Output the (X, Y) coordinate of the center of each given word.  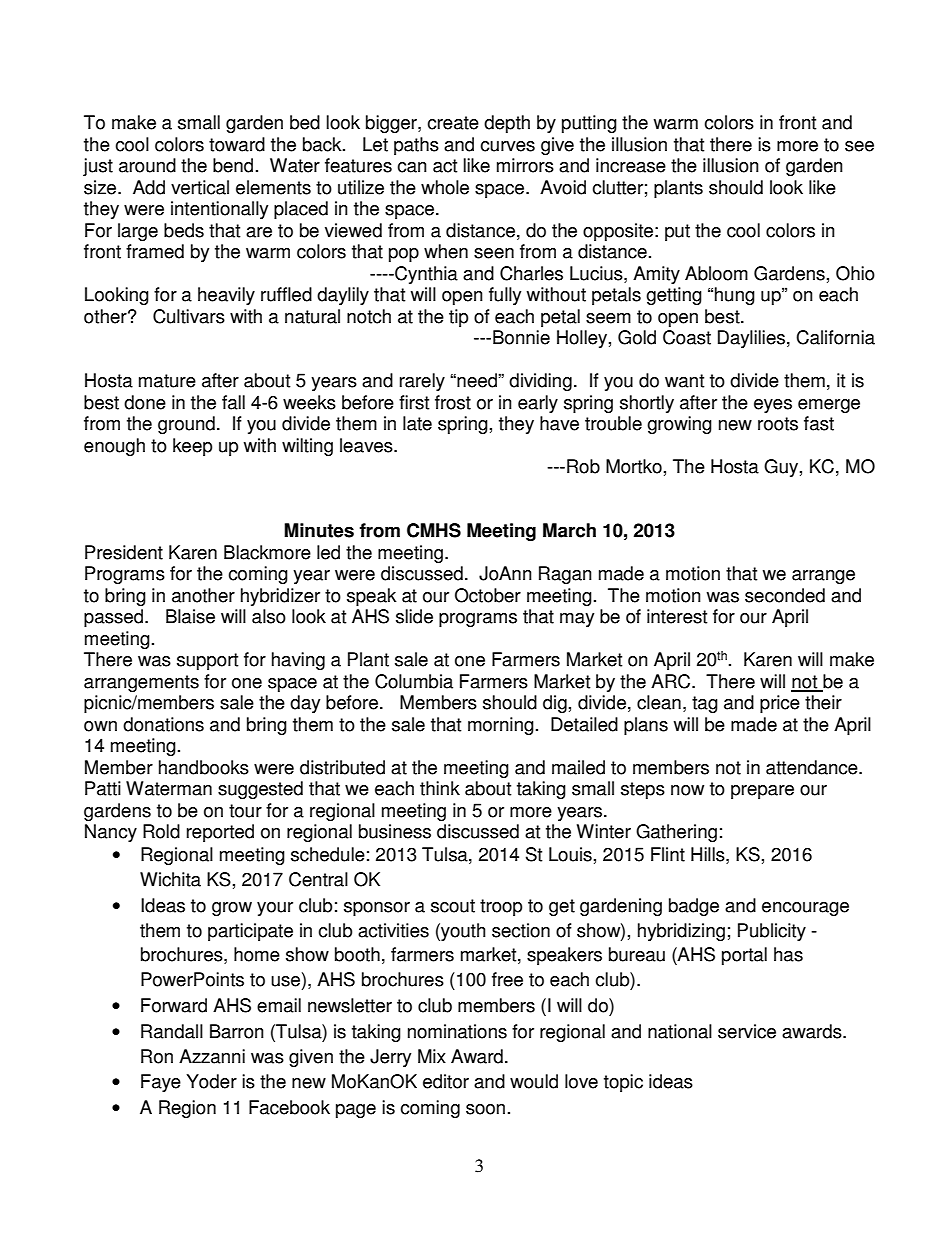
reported (220, 833)
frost (453, 402)
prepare (762, 792)
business (395, 831)
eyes (773, 406)
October (488, 595)
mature (167, 381)
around (147, 165)
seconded (785, 595)
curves (507, 146)
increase (631, 165)
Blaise (190, 616)
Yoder (211, 1081)
